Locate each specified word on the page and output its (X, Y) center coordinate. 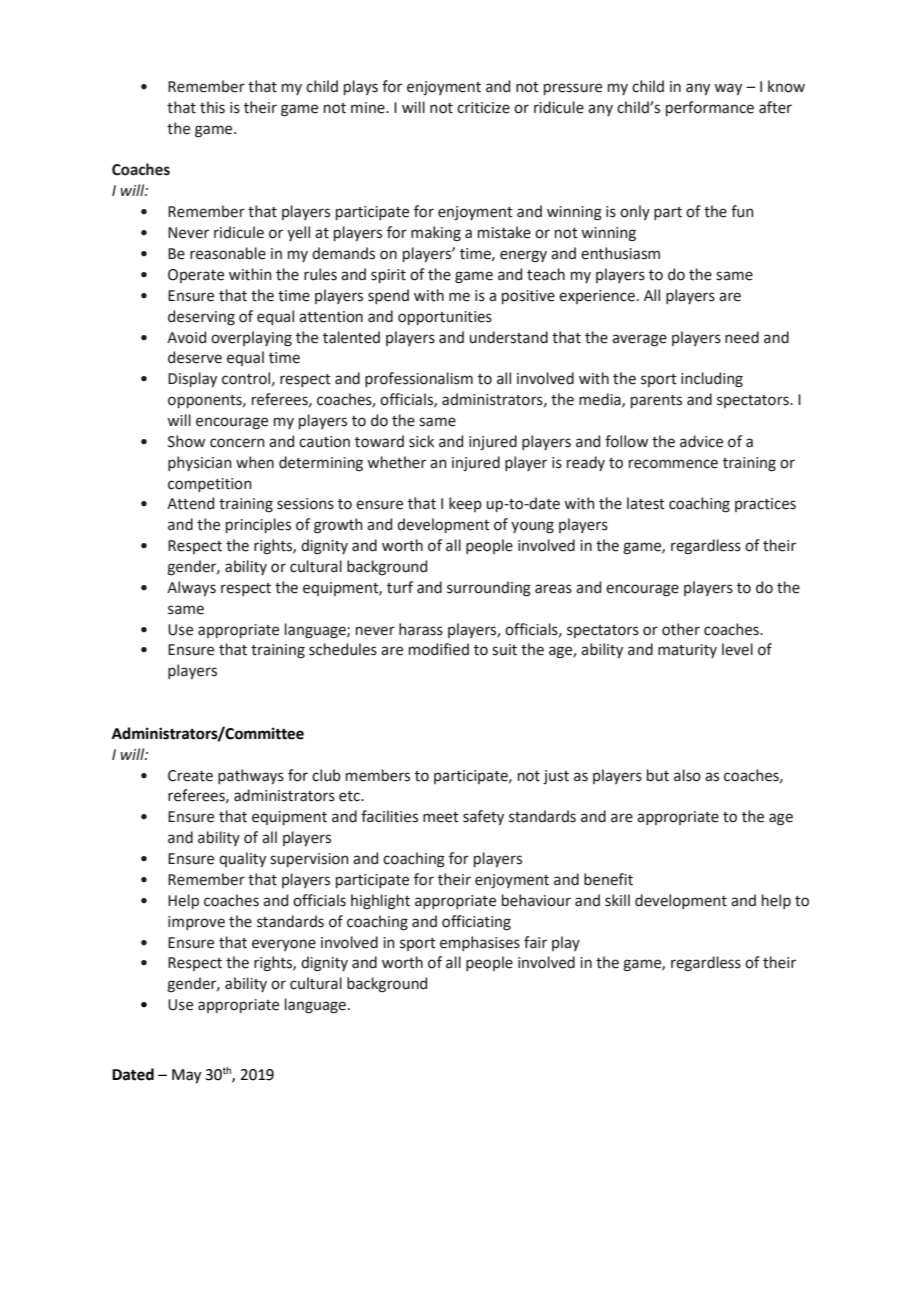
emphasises (480, 943)
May (186, 1076)
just (556, 777)
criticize (483, 108)
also (687, 775)
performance (710, 108)
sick (421, 441)
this (212, 107)
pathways (251, 776)
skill (617, 900)
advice (701, 441)
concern (237, 443)
